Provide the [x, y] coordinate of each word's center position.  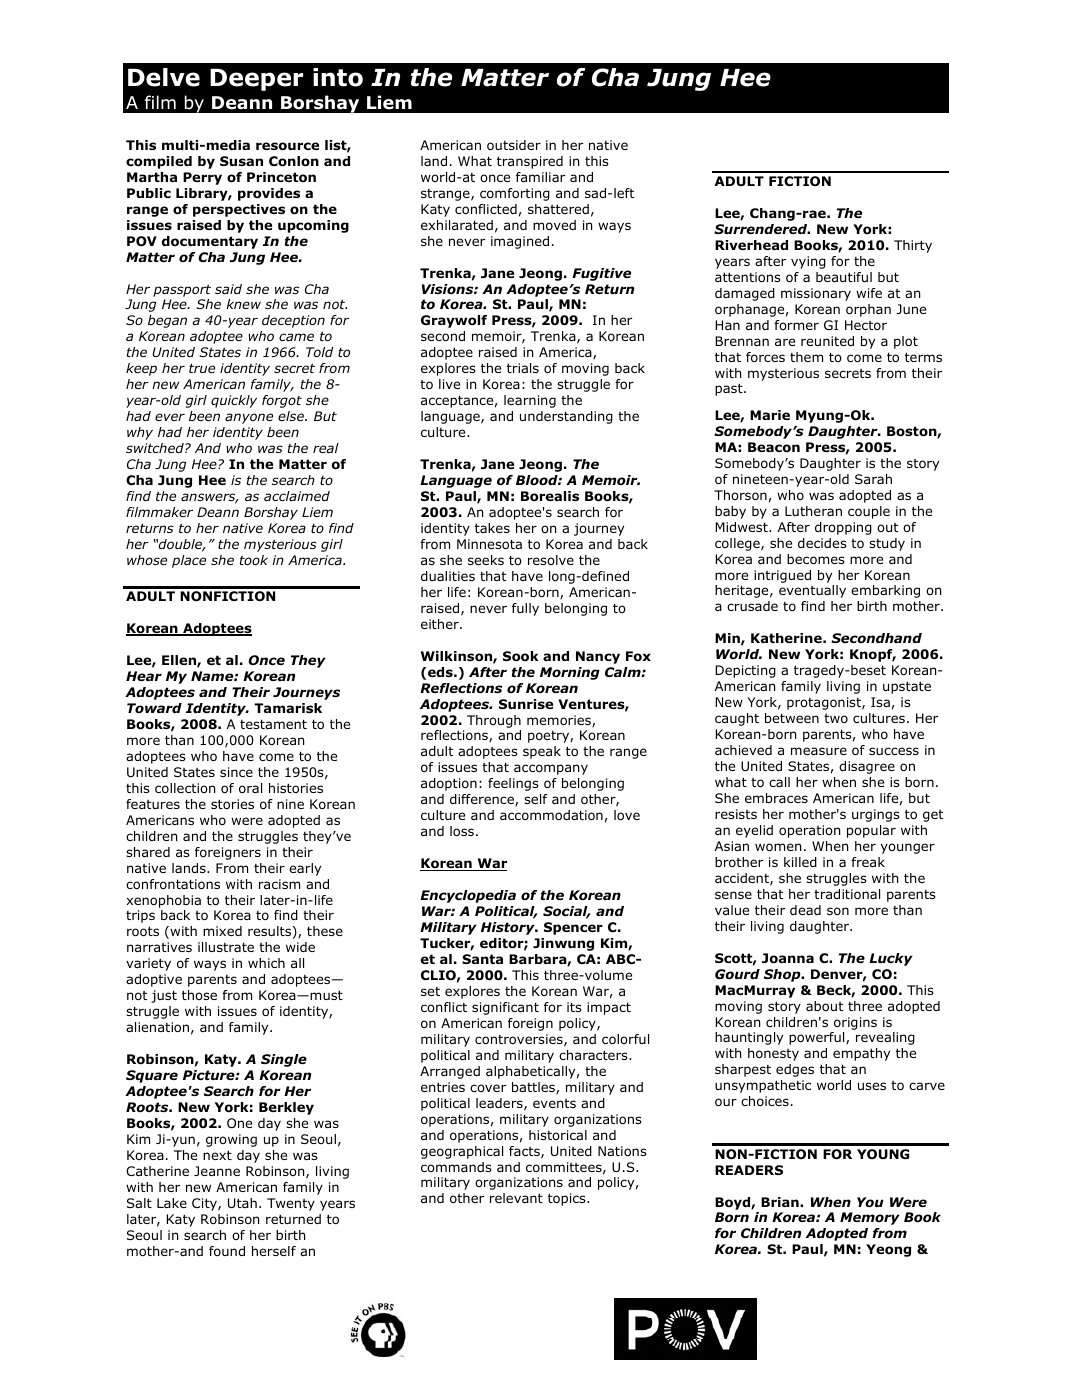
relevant [516, 1198]
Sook [520, 656]
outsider [514, 145]
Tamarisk [288, 708]
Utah [242, 1203]
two [836, 718]
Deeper [256, 80]
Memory [870, 1218]
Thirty [913, 246]
